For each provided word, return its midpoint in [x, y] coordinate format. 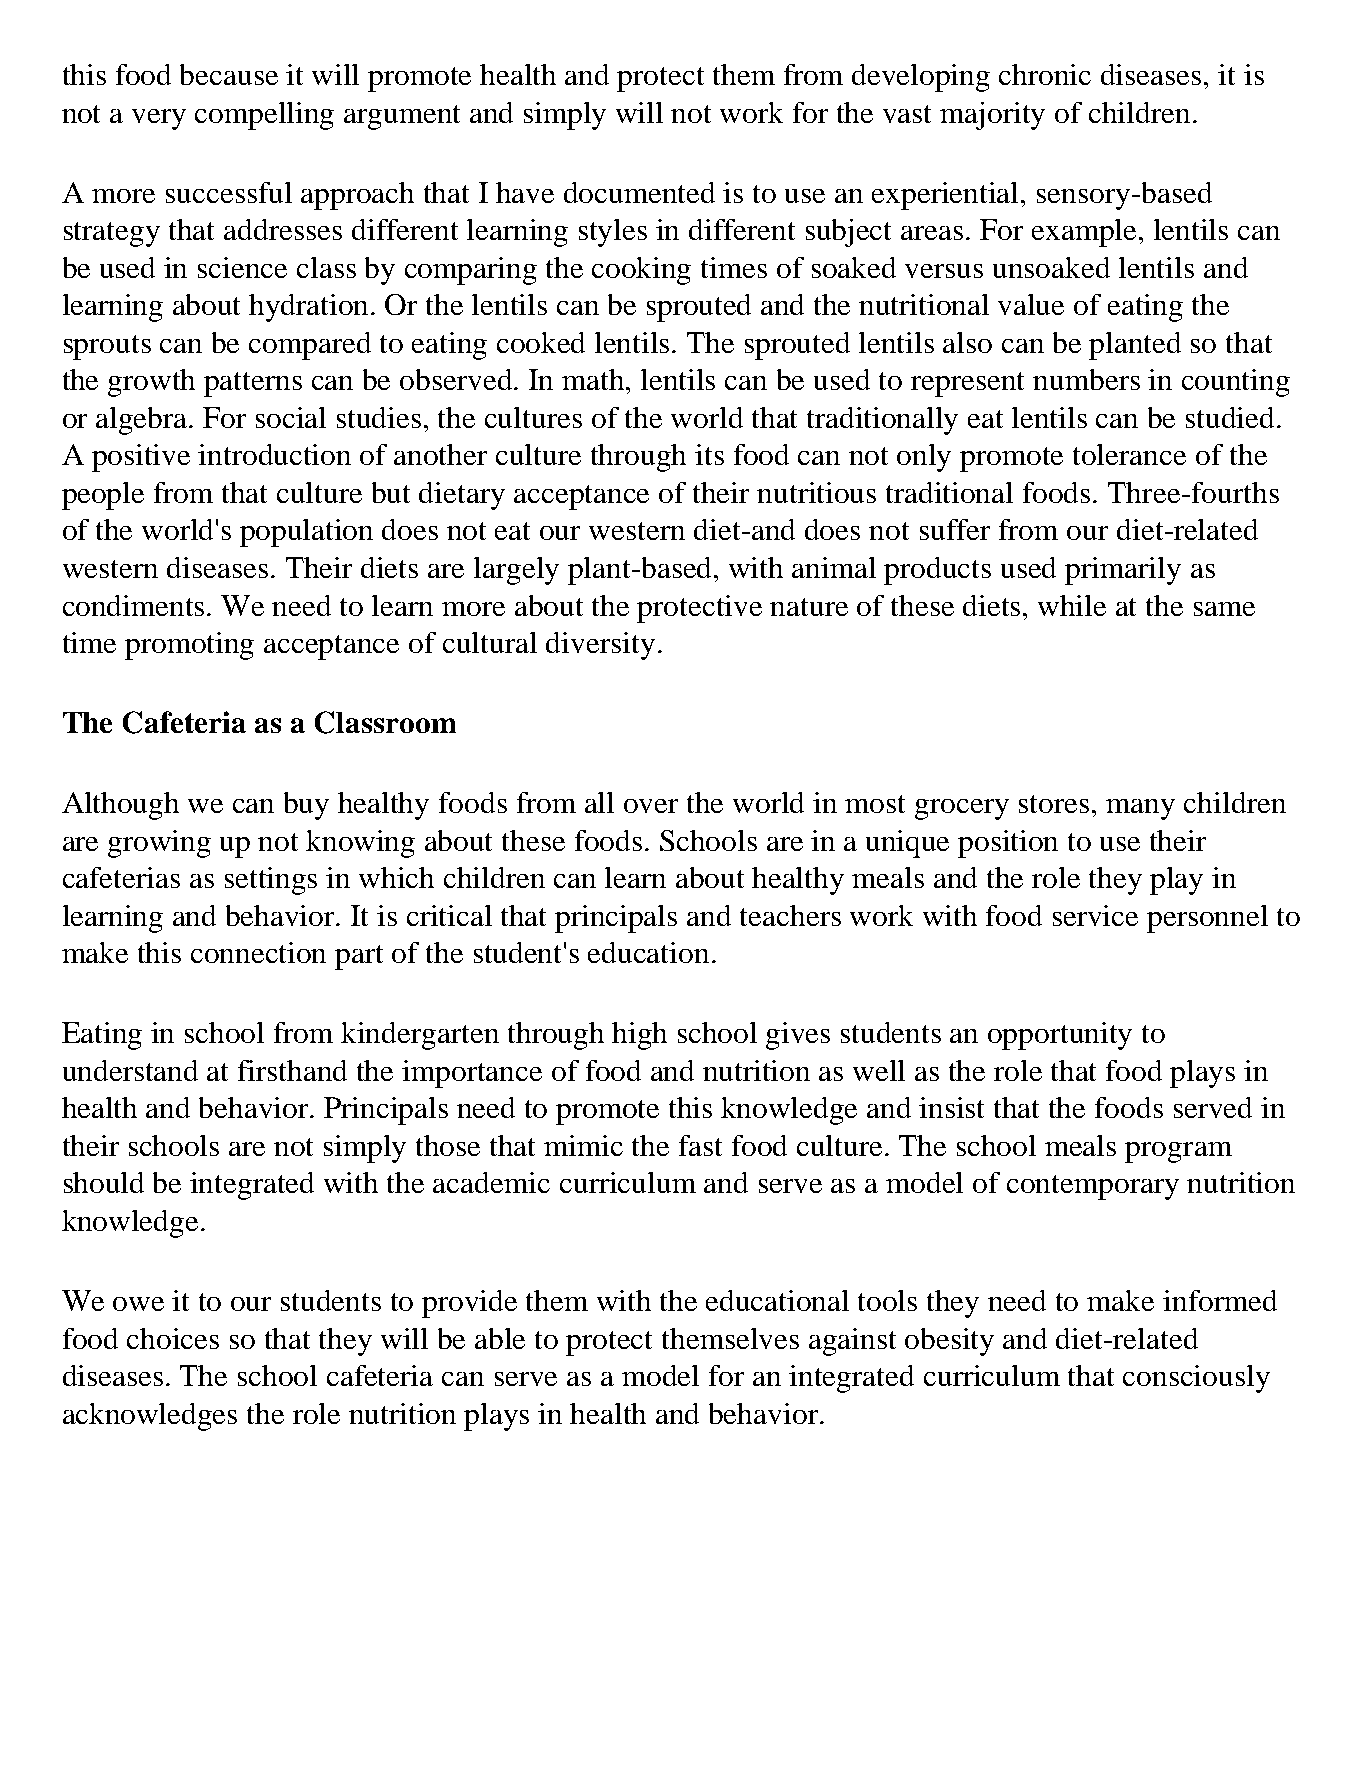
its [709, 454]
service [1095, 915]
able [500, 1338]
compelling [264, 116]
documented [639, 192]
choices [173, 1338]
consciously [1196, 1379]
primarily [1123, 571]
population [306, 533]
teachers [790, 915]
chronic [1045, 74]
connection [258, 952]
